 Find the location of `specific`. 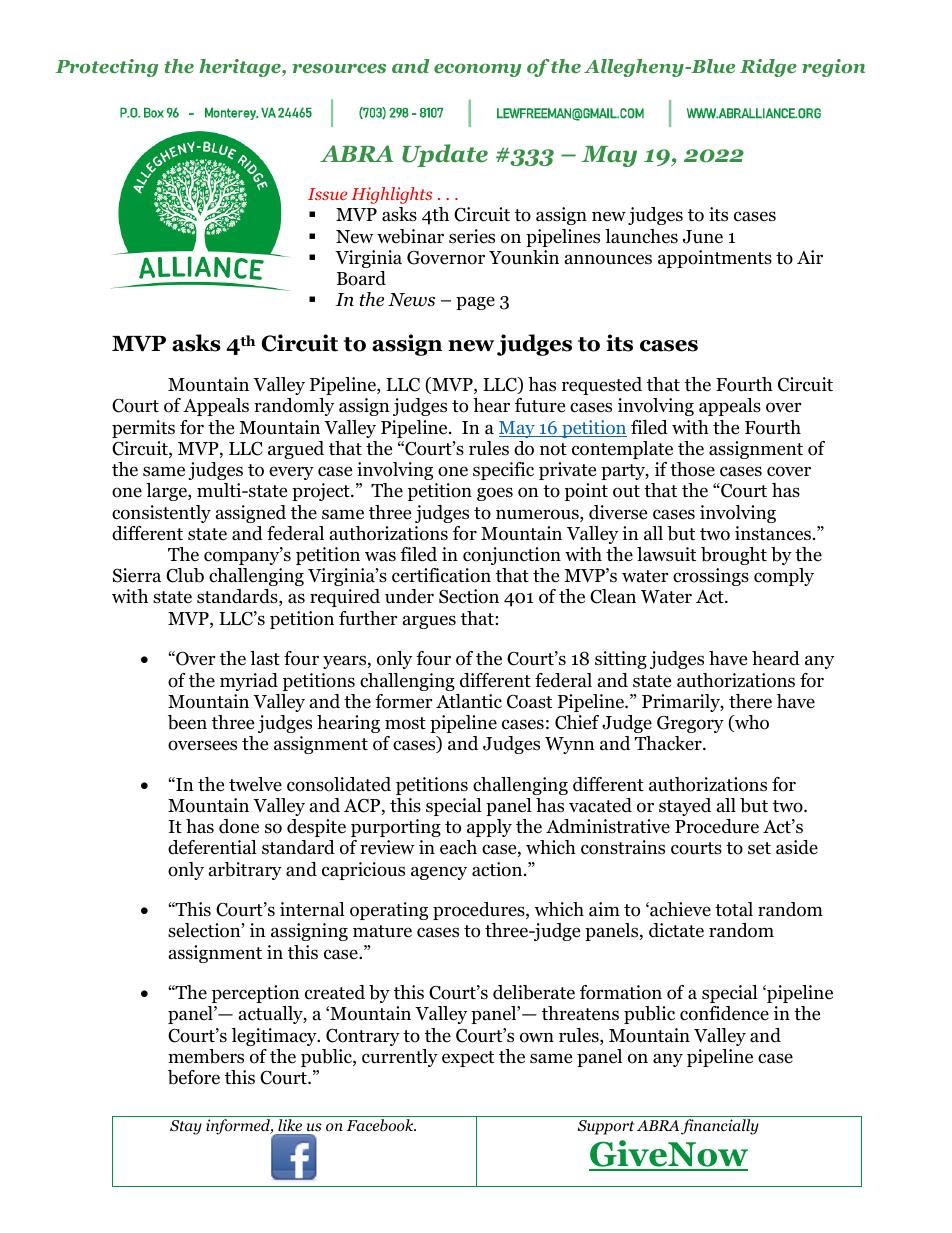

specific is located at coordinates (503, 471).
